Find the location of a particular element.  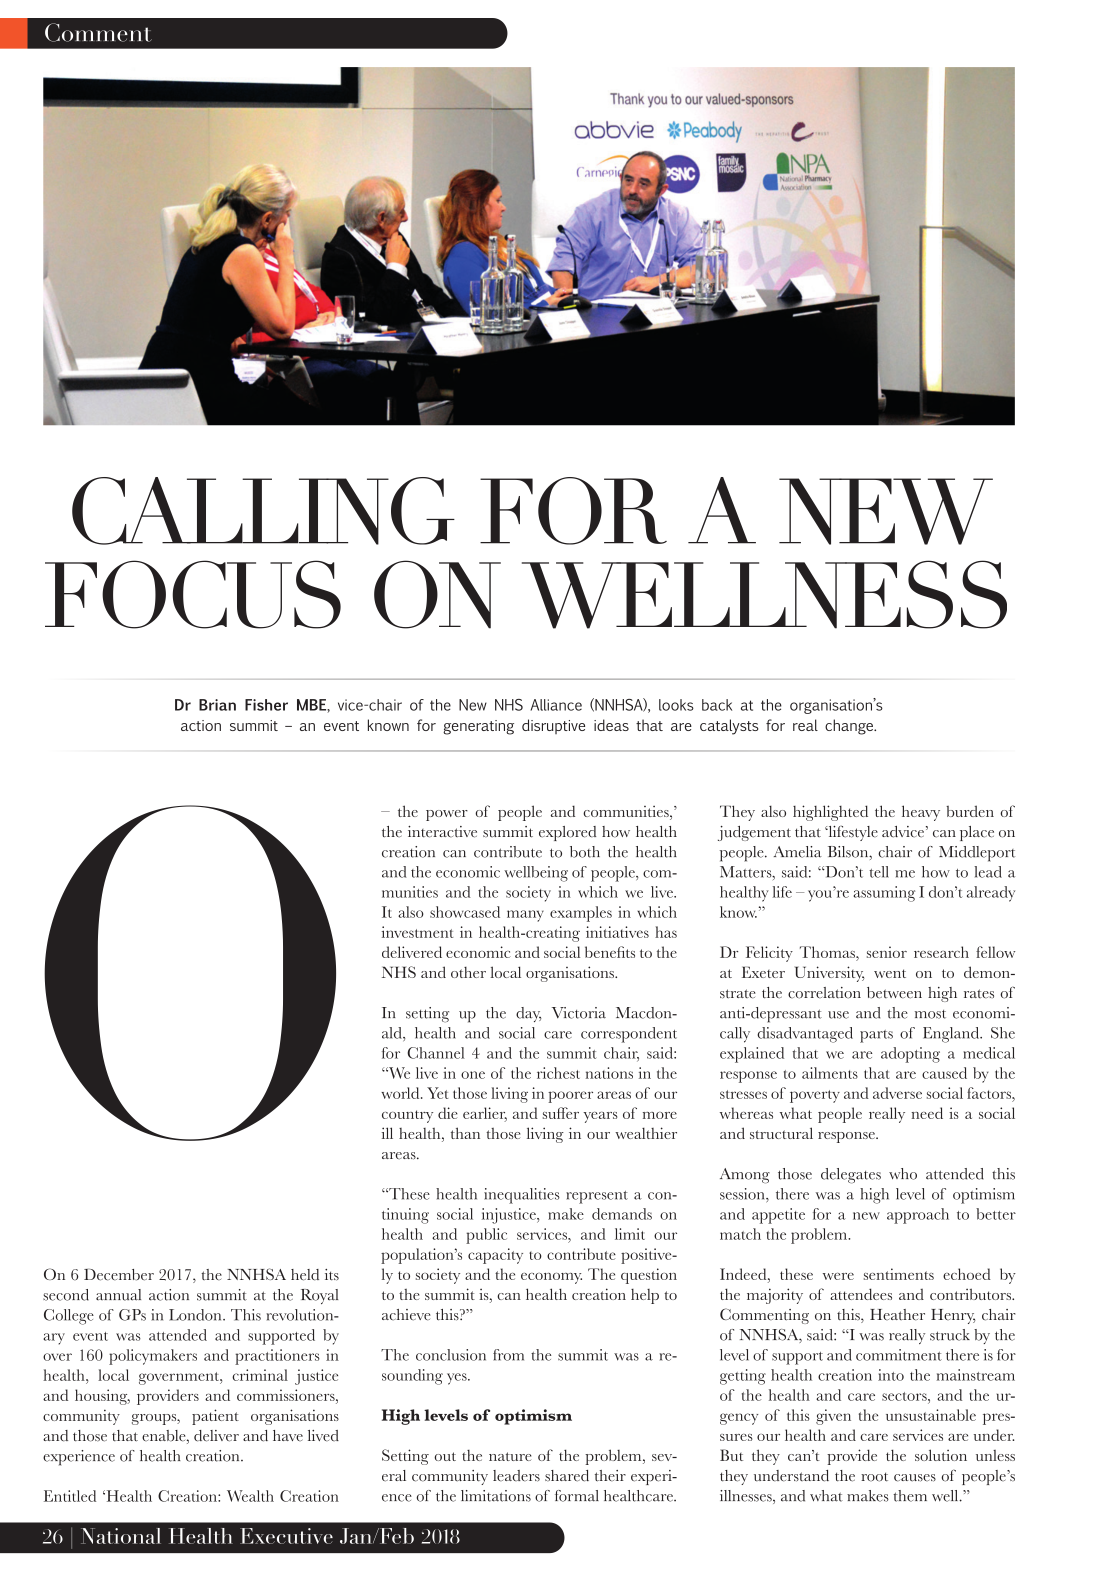

FOCUS is located at coordinates (193, 594).
